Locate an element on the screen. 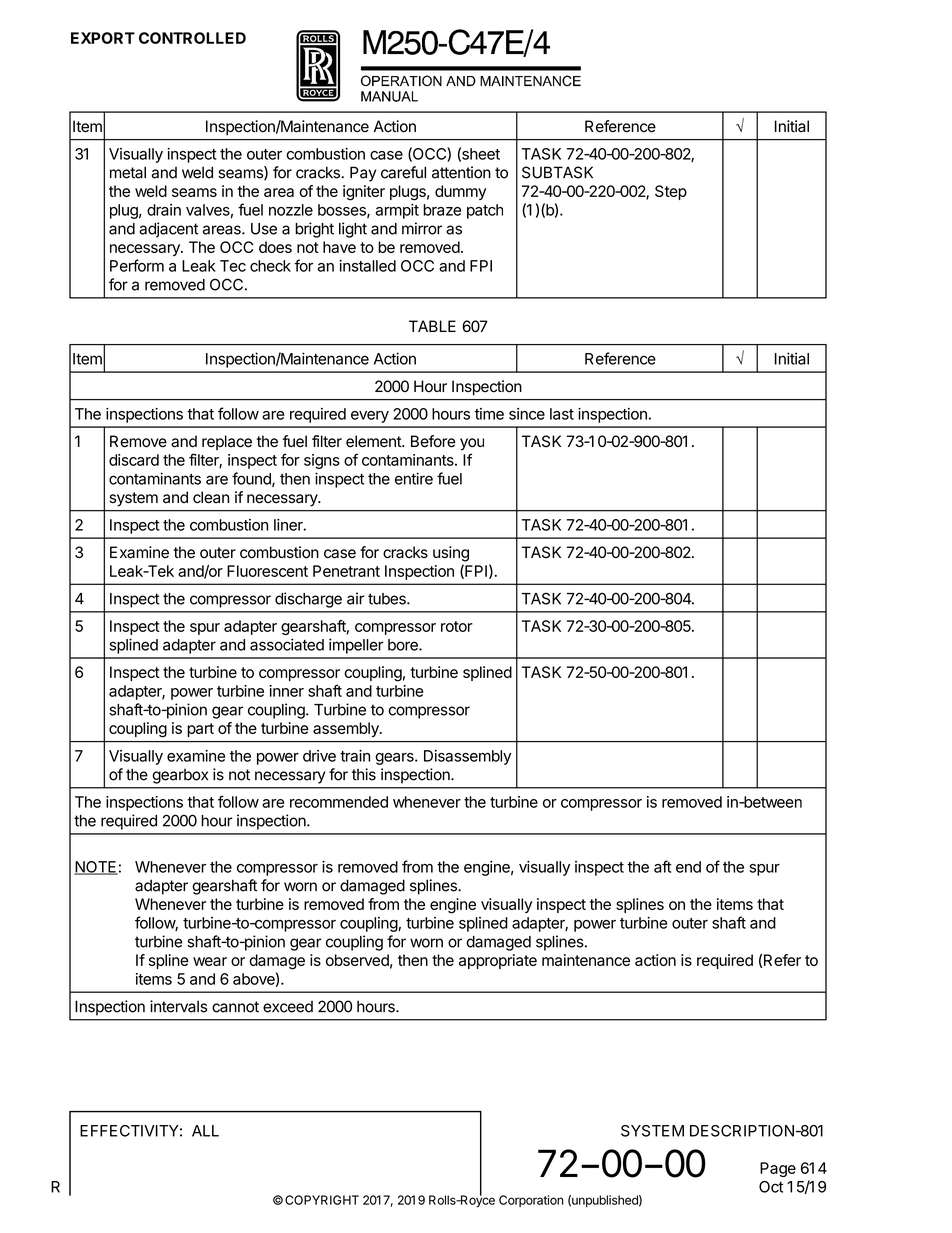 Image resolution: width=952 pixels, height=1233 pixels. last is located at coordinates (562, 414).
